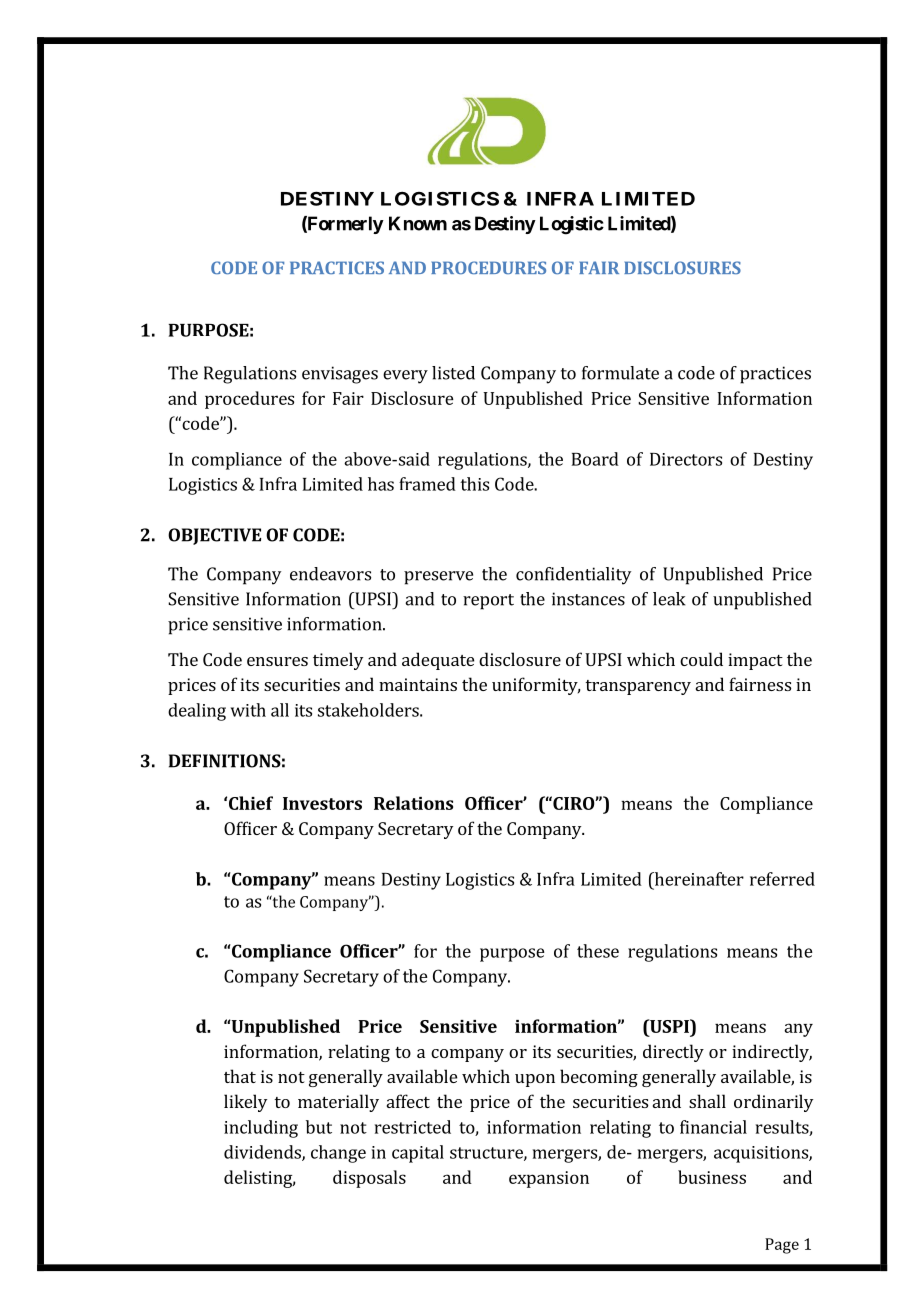  Describe the element at coordinates (620, 373) in the screenshot. I see `formulate` at that location.
